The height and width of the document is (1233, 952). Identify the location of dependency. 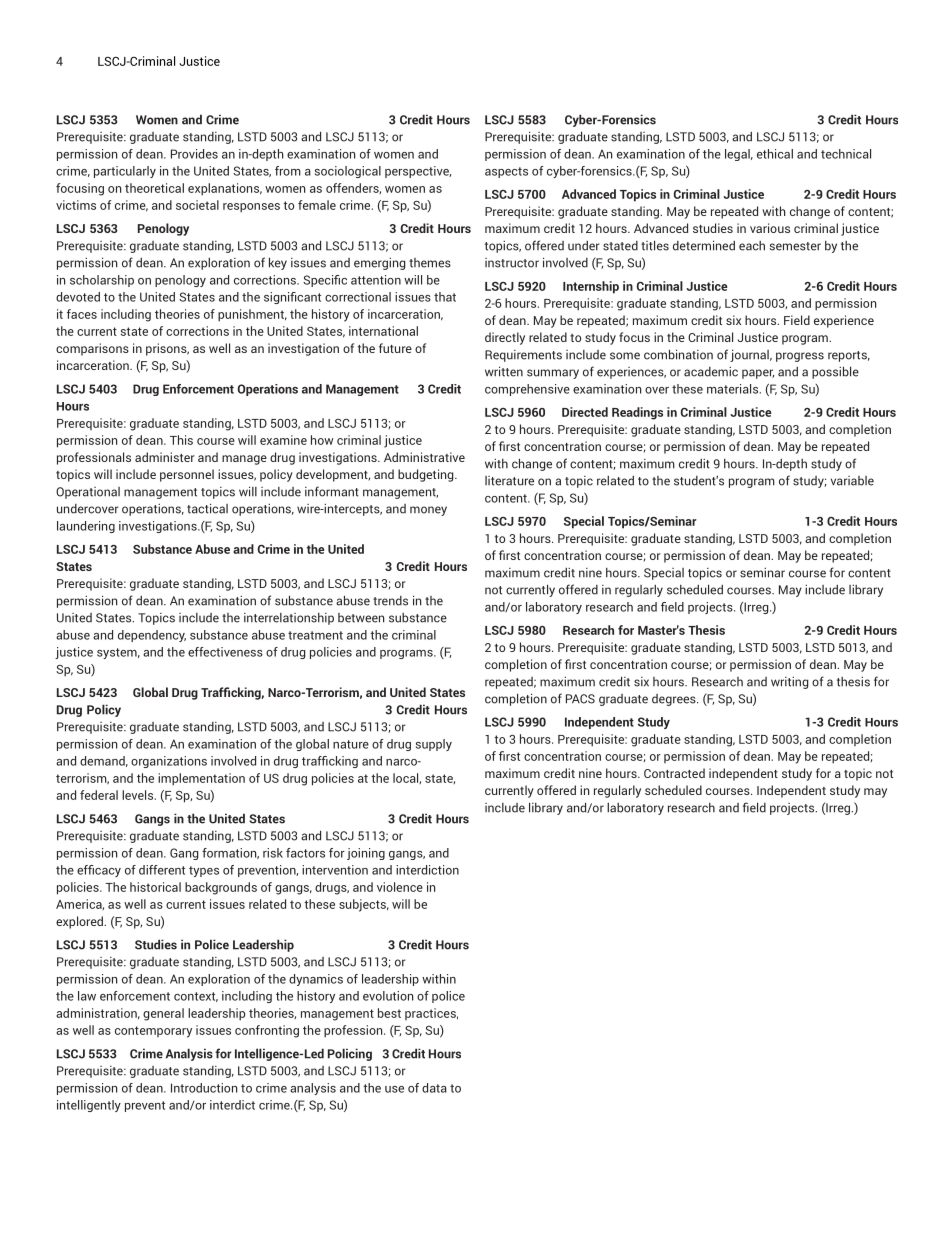
(152, 636).
